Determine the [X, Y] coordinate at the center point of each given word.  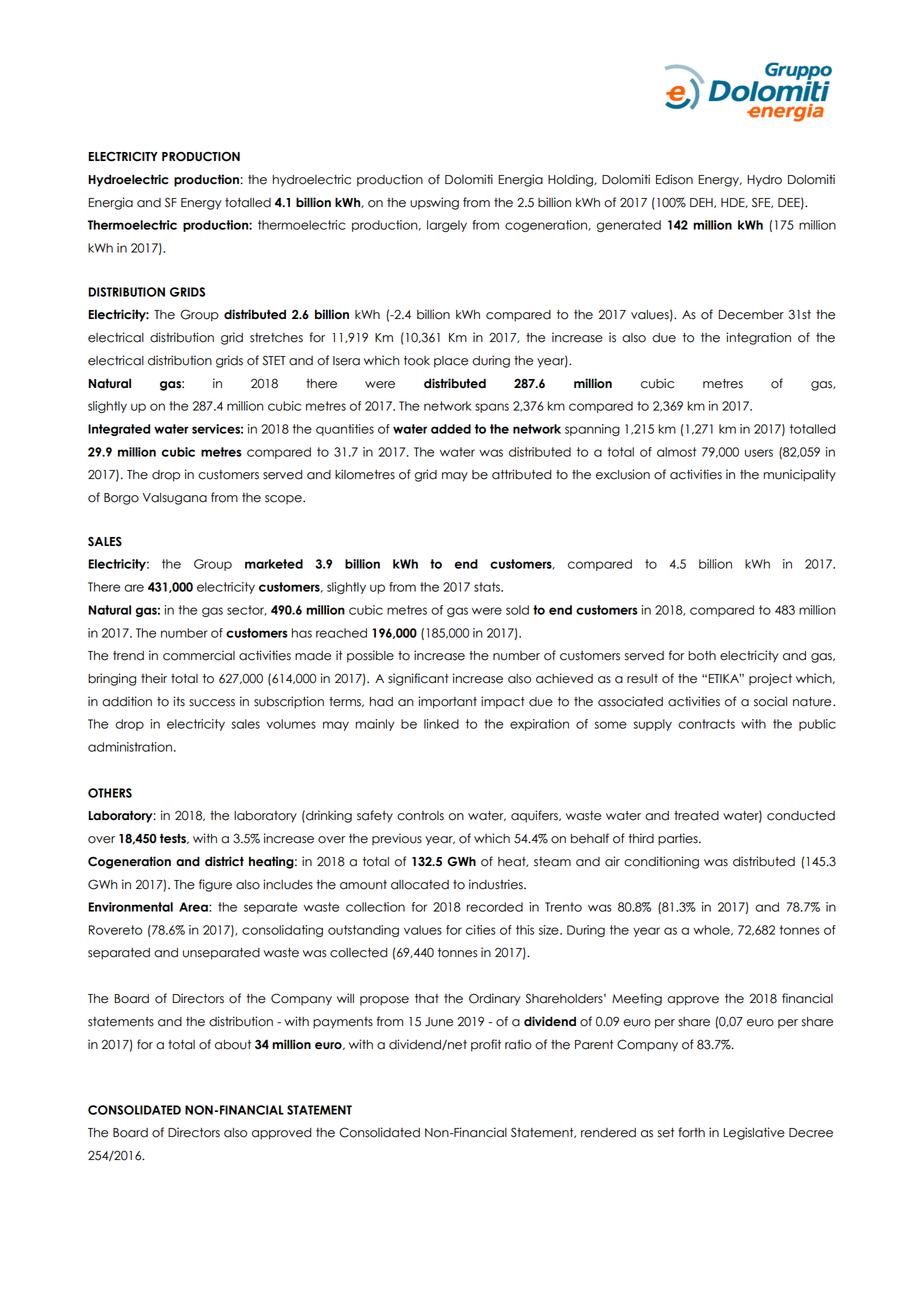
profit [486, 1045]
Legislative [754, 1133]
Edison [674, 179]
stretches [276, 338]
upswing [434, 203]
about [233, 1045]
